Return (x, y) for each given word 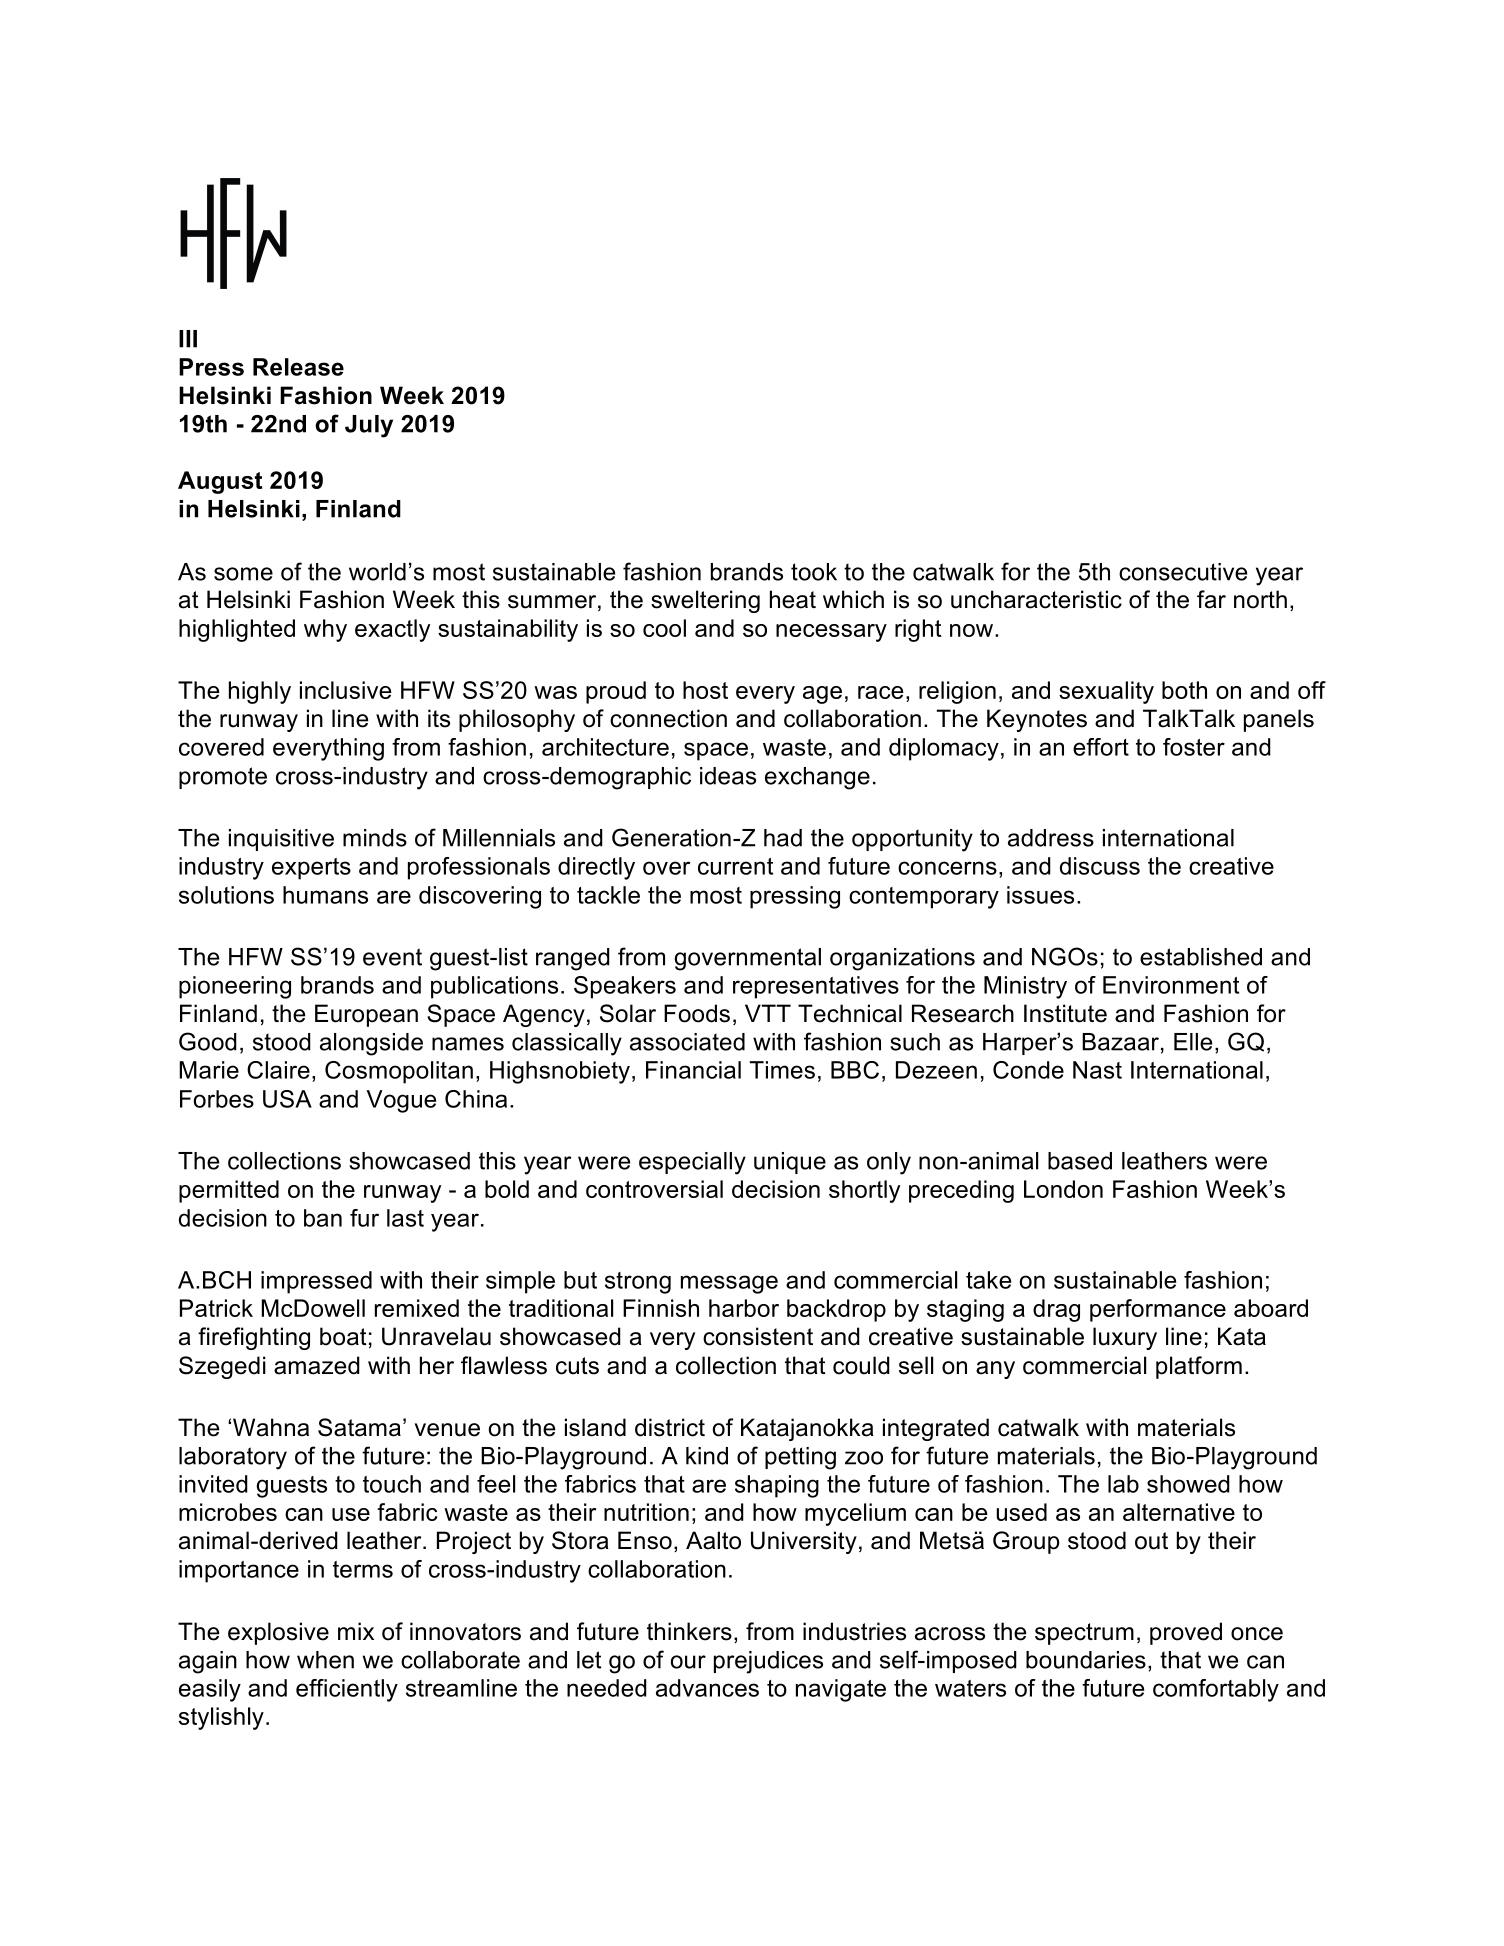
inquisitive (281, 840)
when (325, 1660)
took (814, 572)
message (729, 1284)
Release (298, 367)
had (783, 838)
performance (1158, 1310)
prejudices (768, 1662)
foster (1194, 747)
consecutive (1183, 572)
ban (323, 1218)
